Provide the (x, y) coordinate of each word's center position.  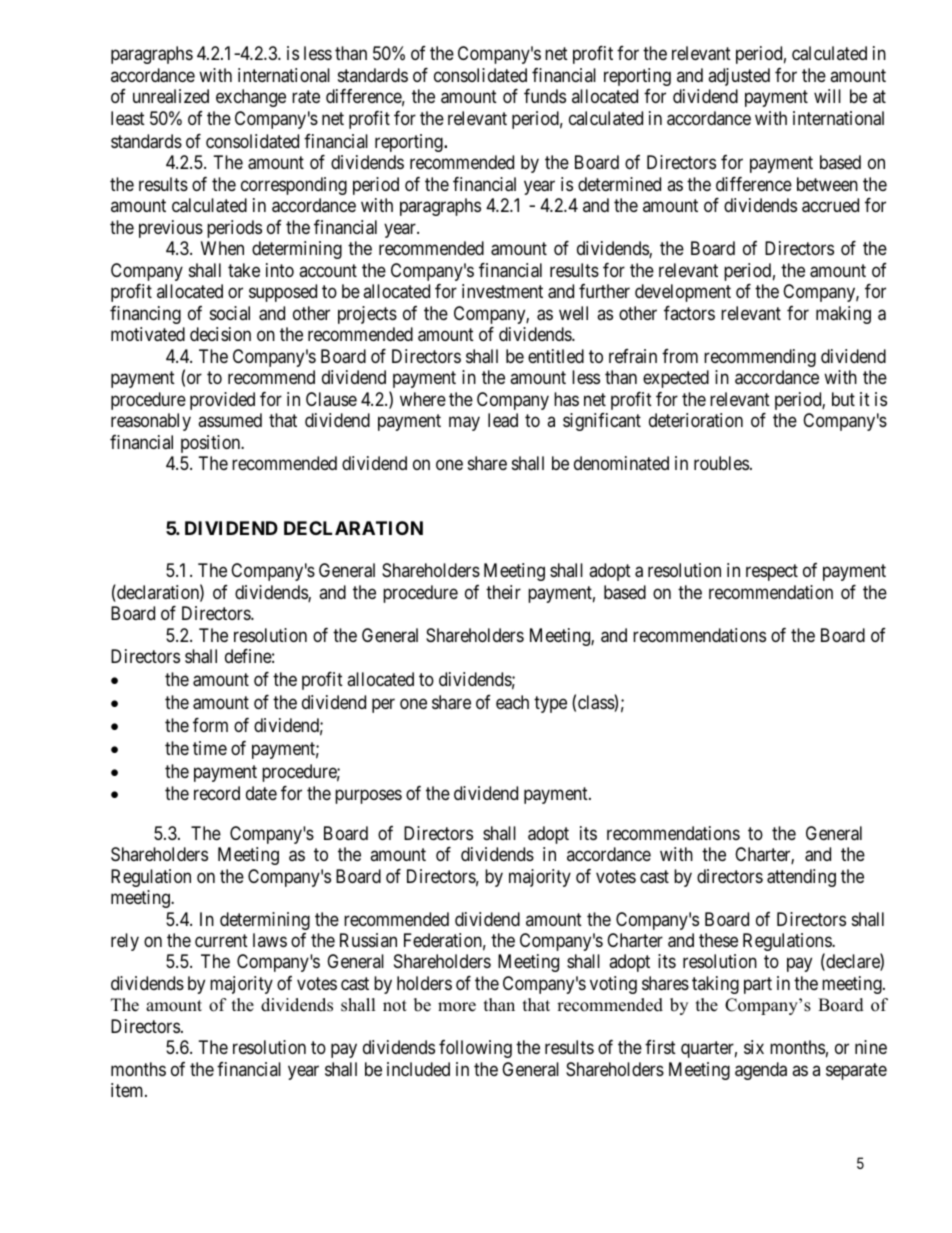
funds (545, 96)
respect (772, 573)
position (212, 444)
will (827, 96)
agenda (761, 1071)
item (128, 1090)
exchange (251, 98)
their (503, 592)
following (475, 1049)
